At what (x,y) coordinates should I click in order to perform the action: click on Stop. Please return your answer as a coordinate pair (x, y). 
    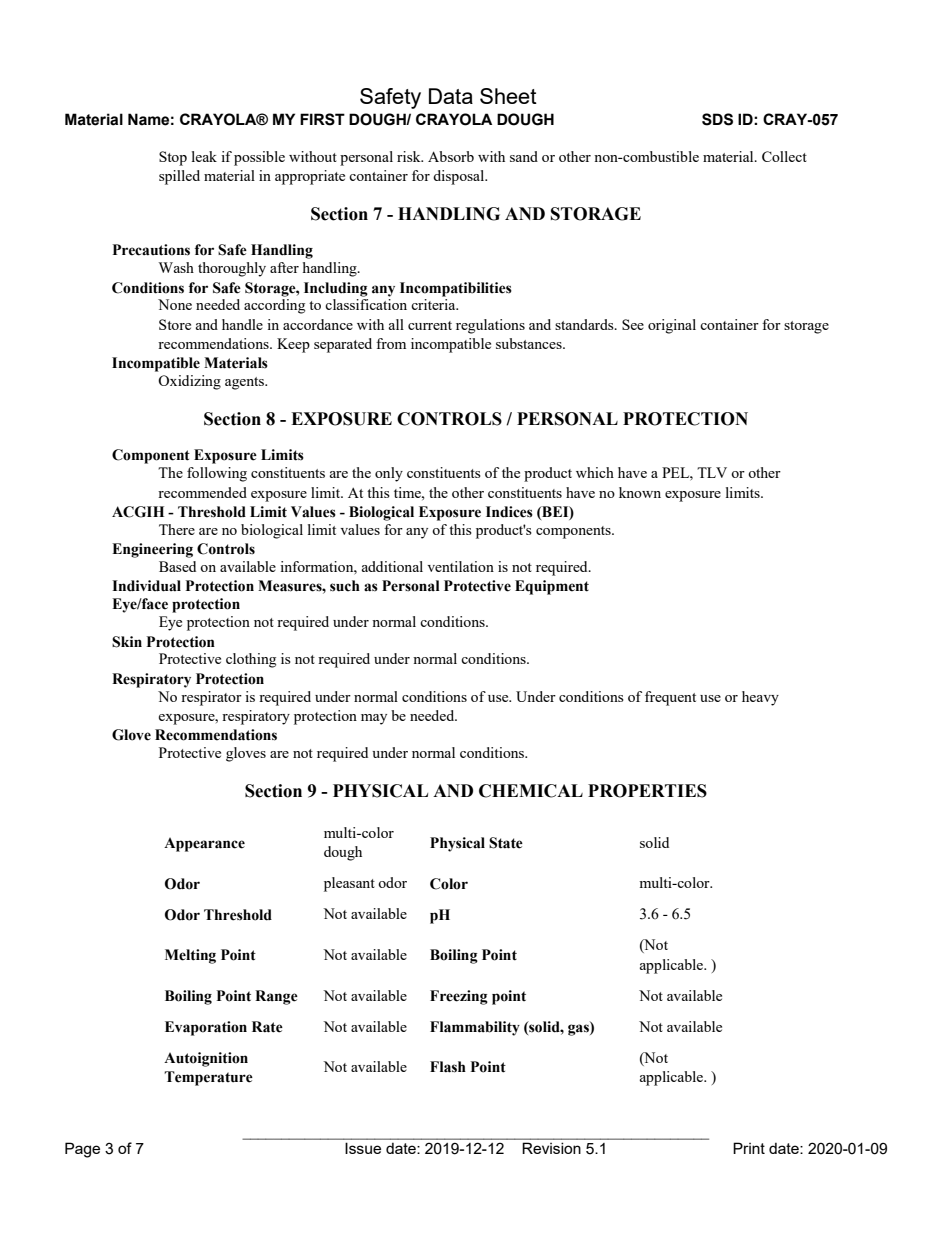
    Looking at the image, I should click on (173, 158).
